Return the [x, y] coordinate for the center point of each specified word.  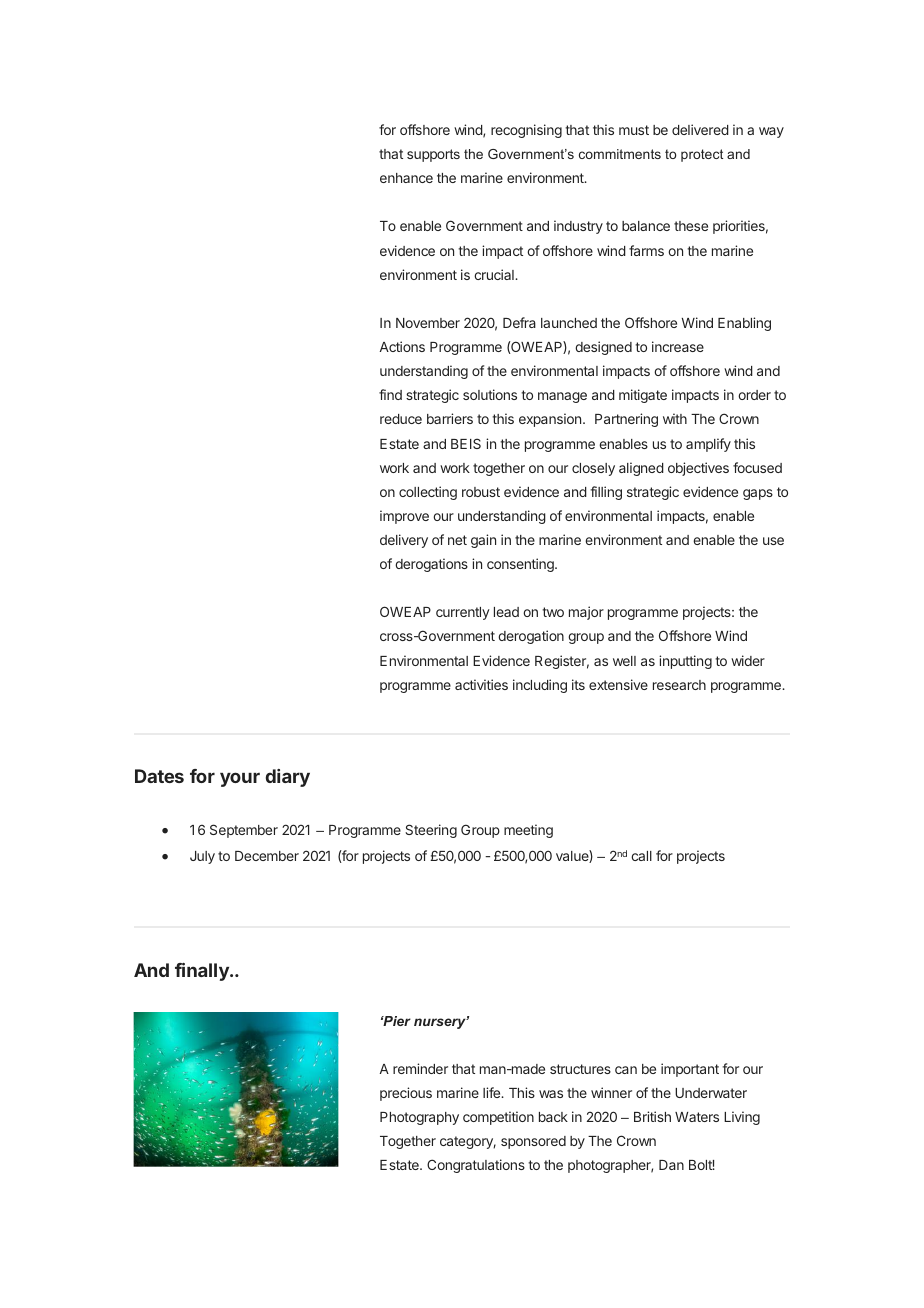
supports [433, 155]
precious [406, 1094]
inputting [685, 662]
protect [702, 155]
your [240, 779]
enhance [406, 178]
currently [463, 613]
